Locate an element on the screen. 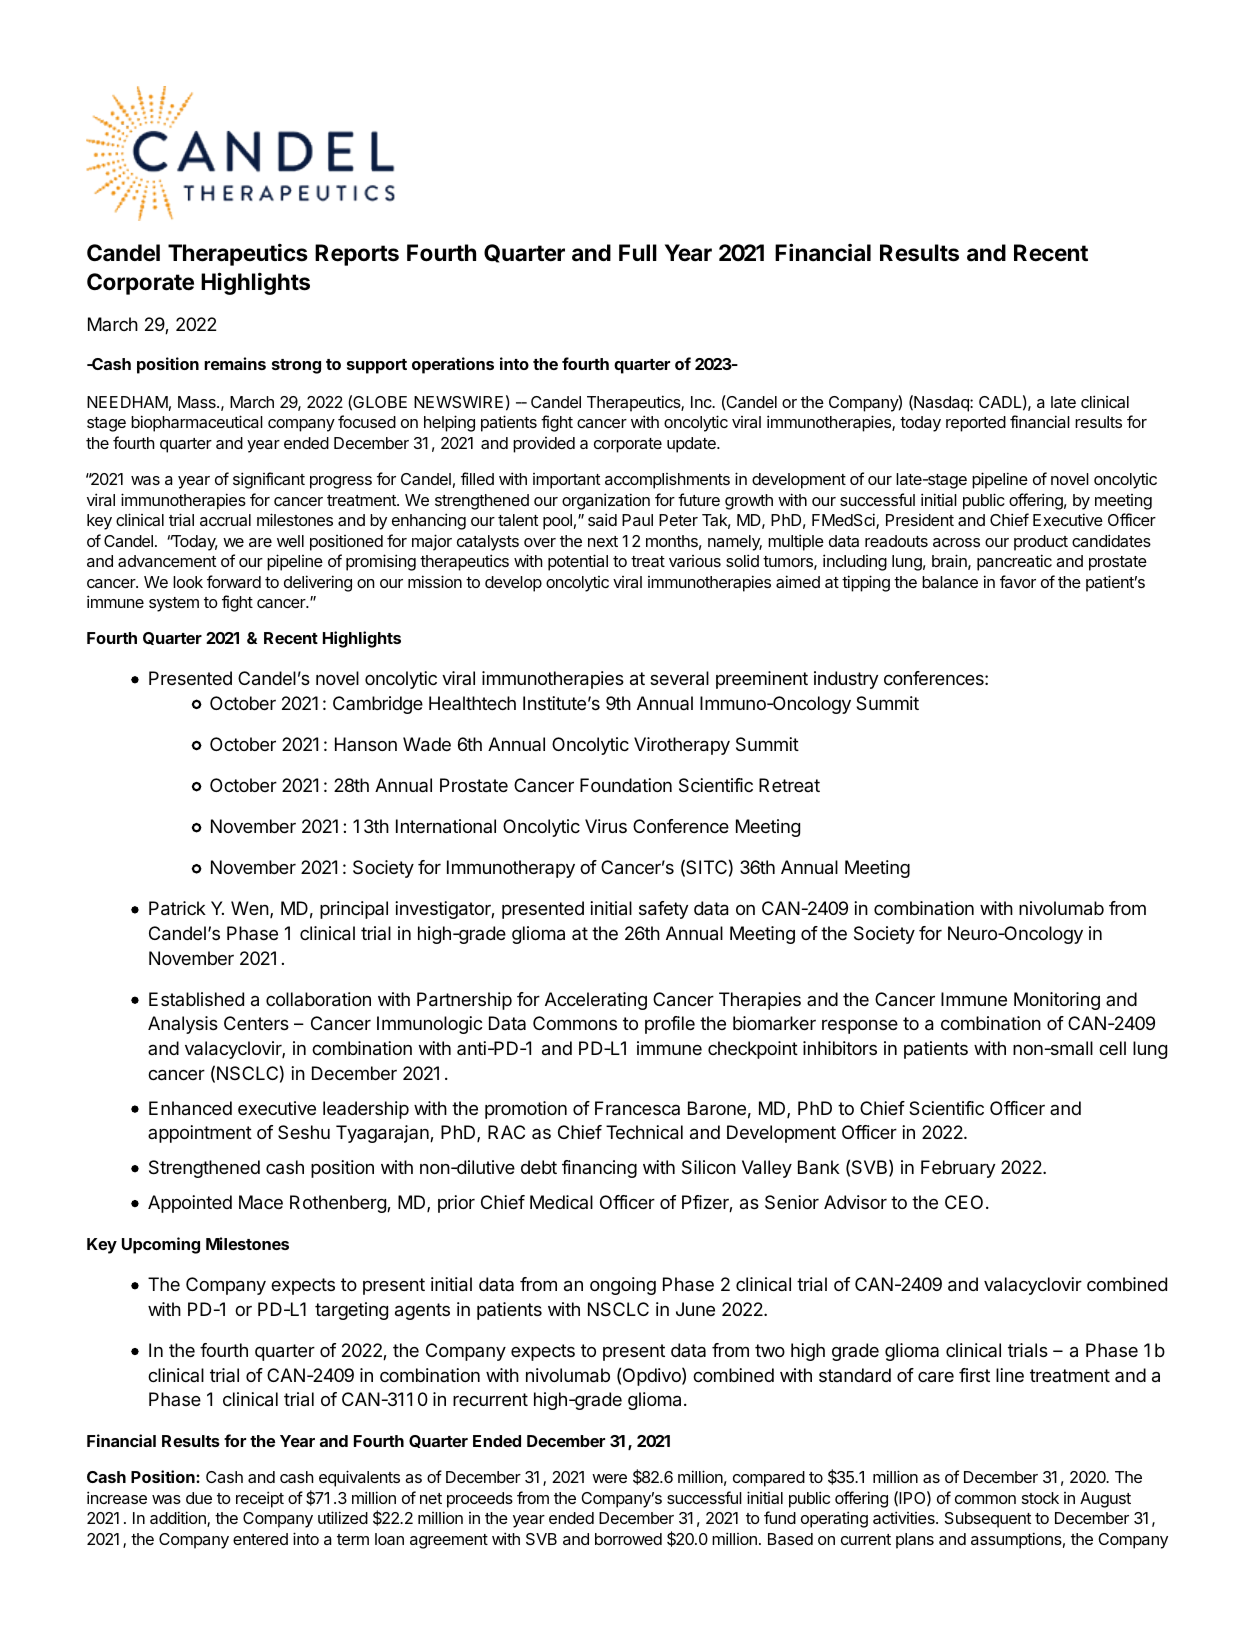  receipt is located at coordinates (260, 1499).
